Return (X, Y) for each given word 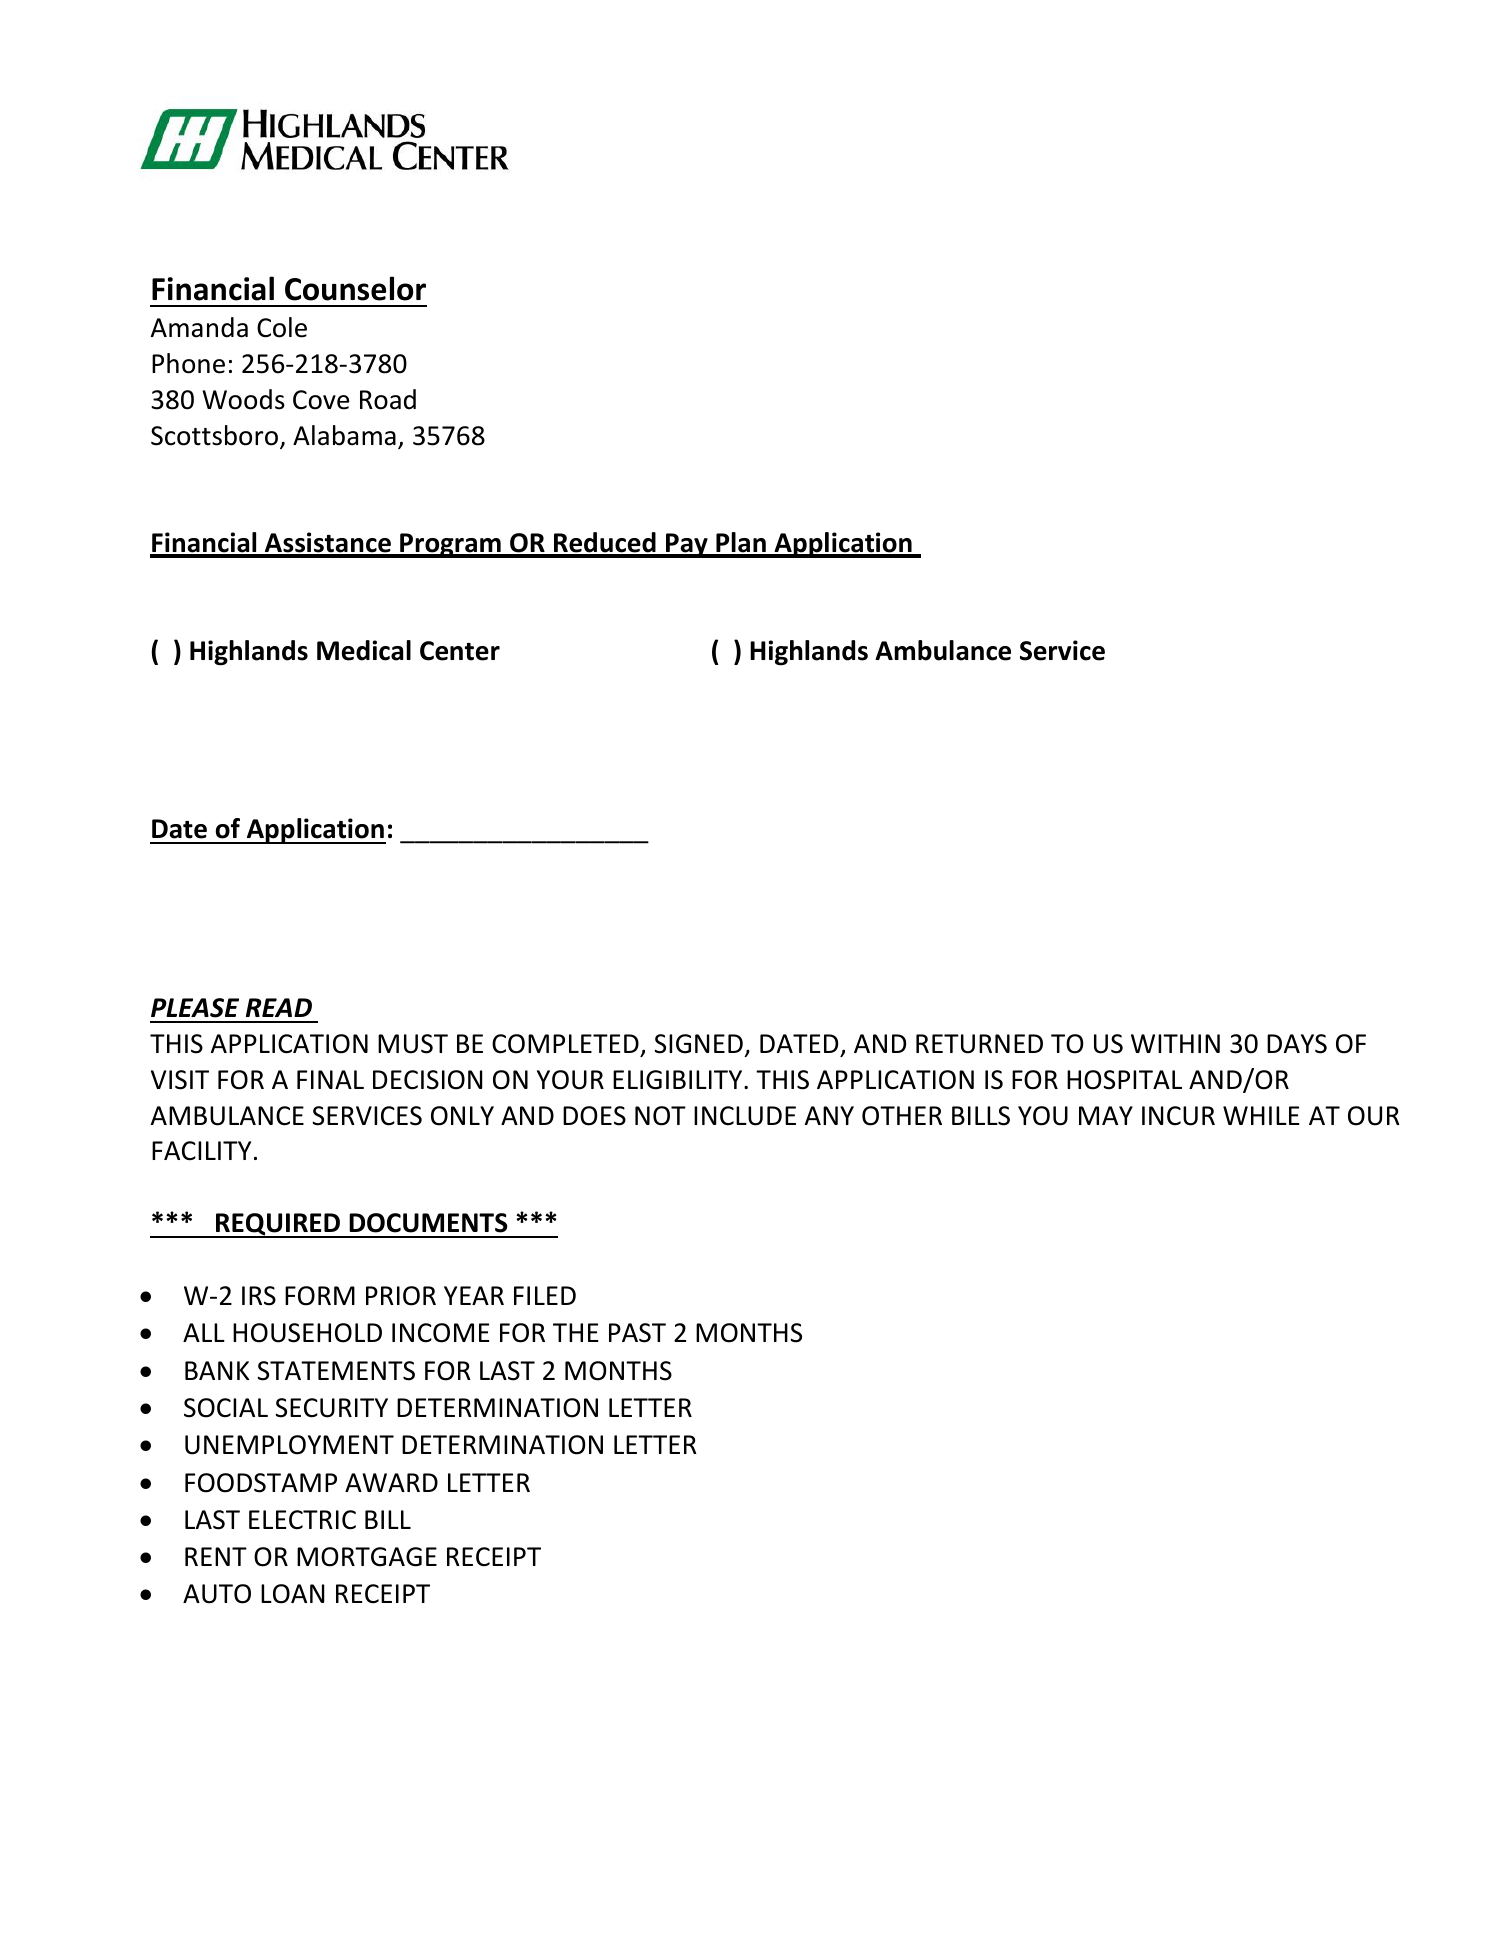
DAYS (1297, 1044)
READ (279, 1007)
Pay (687, 545)
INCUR (1178, 1116)
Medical (364, 650)
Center (460, 651)
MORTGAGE (367, 1557)
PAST (637, 1333)
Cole (282, 327)
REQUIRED (278, 1225)
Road (388, 399)
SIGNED (698, 1044)
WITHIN (1175, 1043)
